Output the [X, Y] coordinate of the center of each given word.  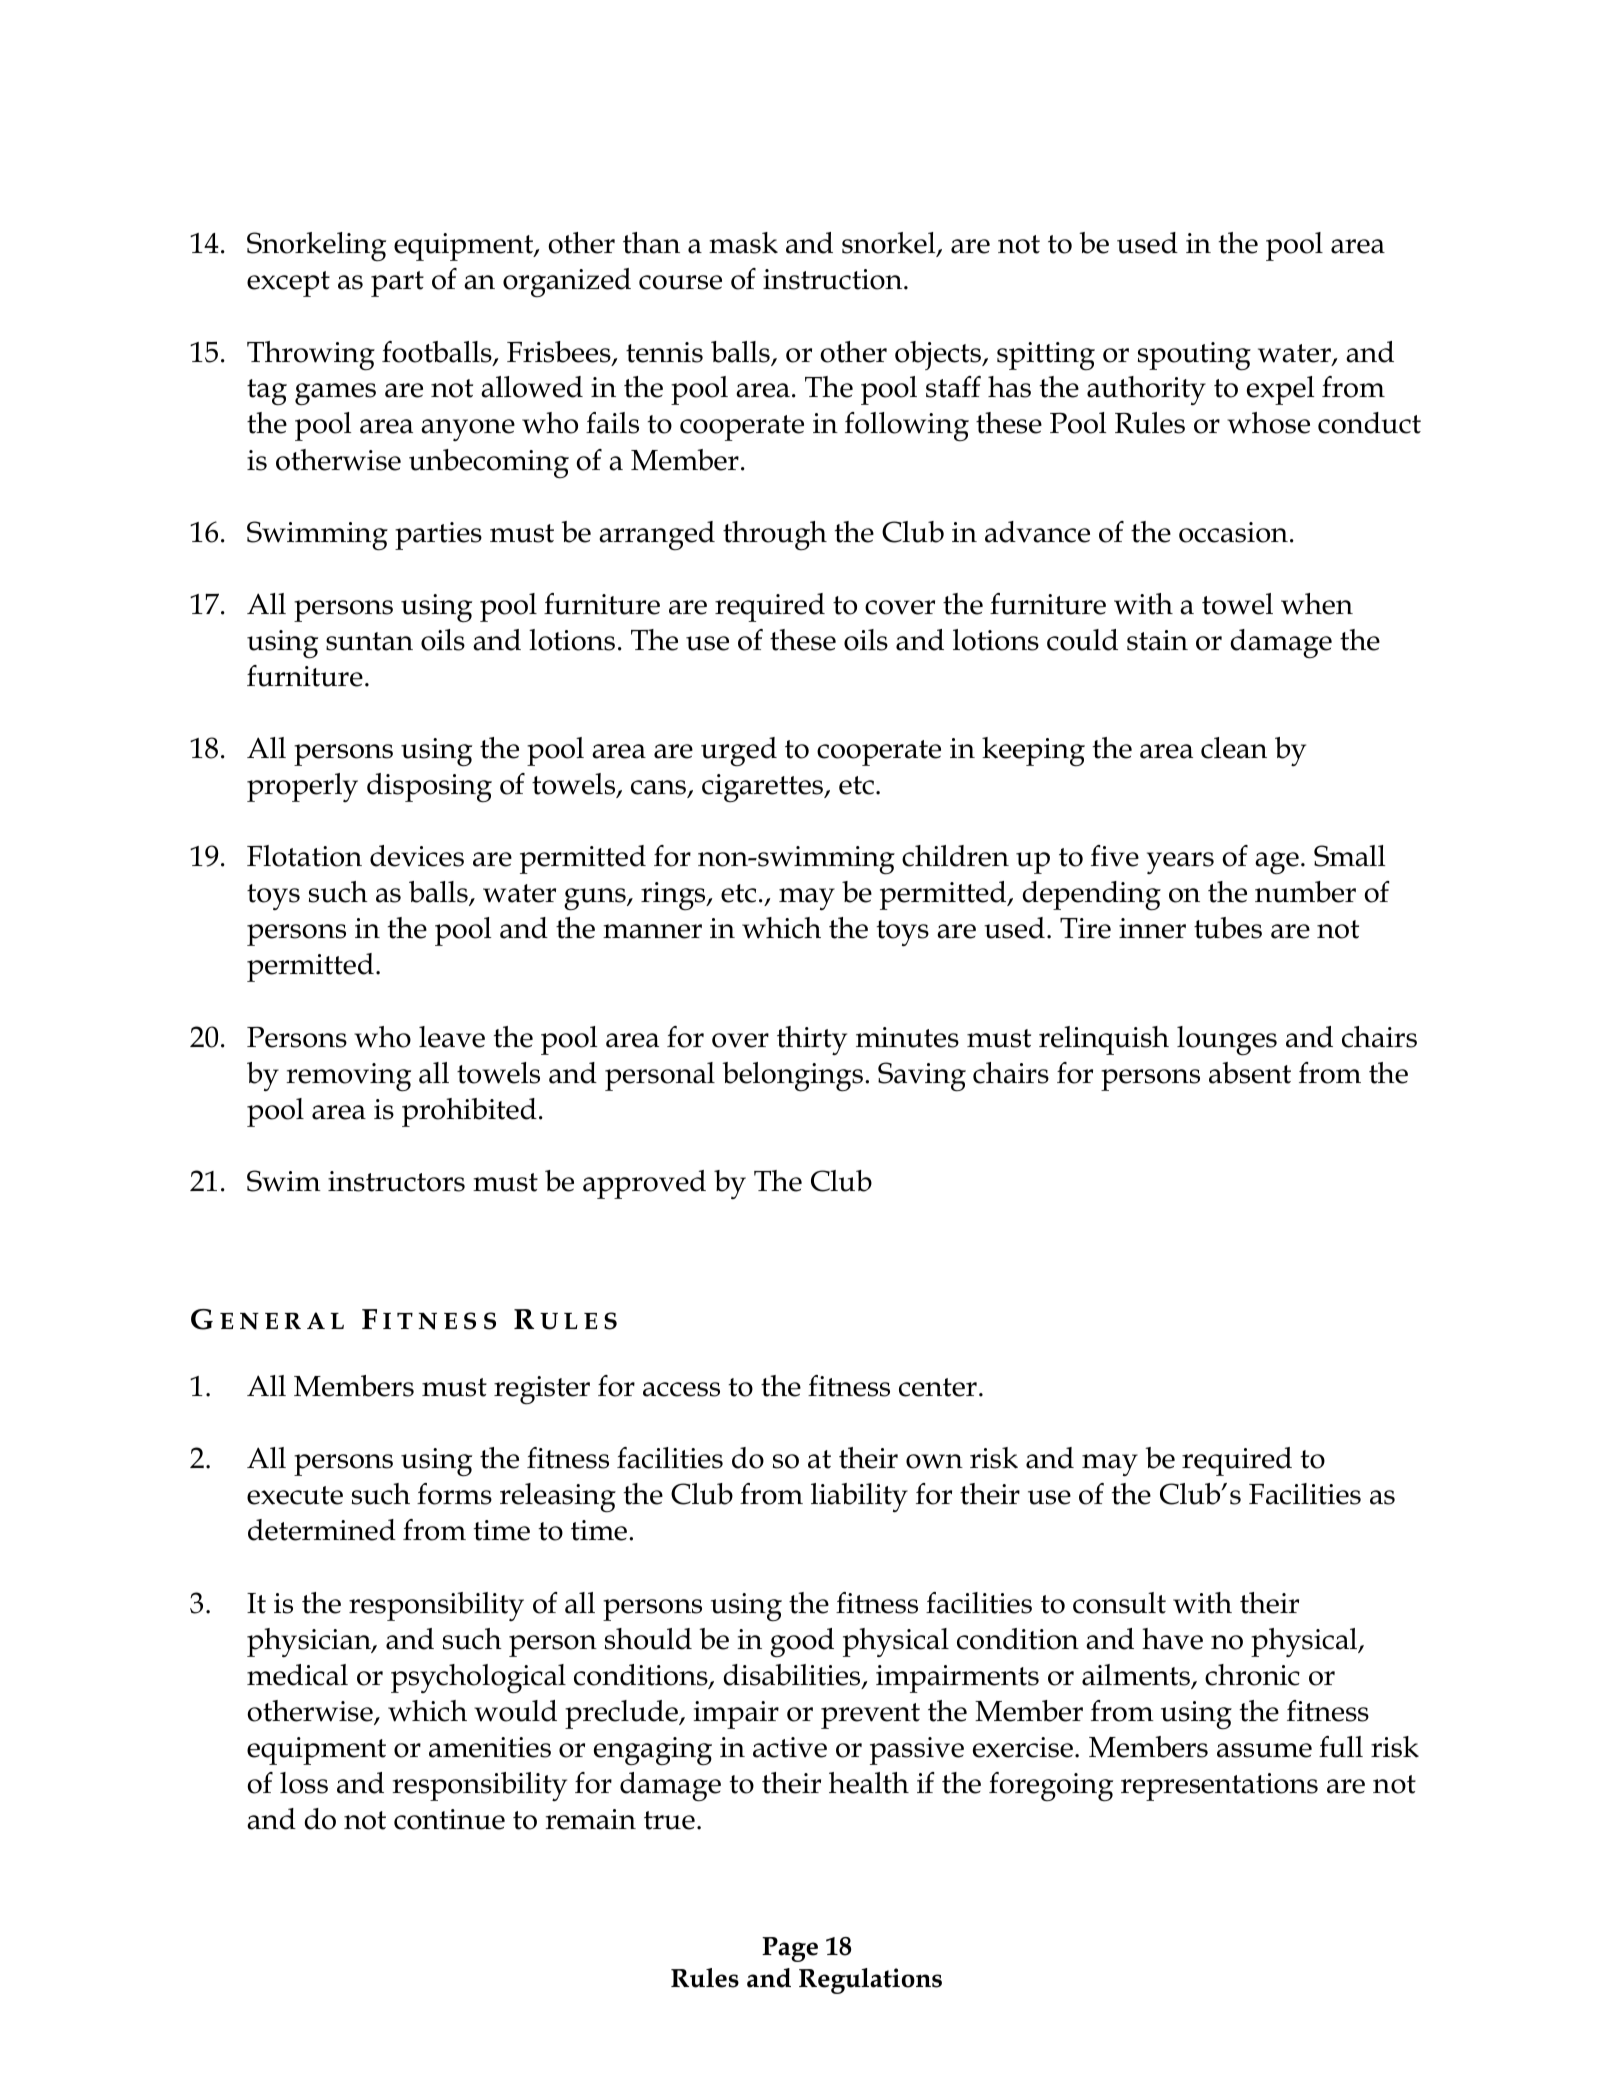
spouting [1194, 356]
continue [449, 1819]
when [1317, 604]
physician [310, 1642]
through [775, 536]
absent [1250, 1073]
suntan [369, 641]
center [938, 1387]
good [802, 1643]
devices [417, 856]
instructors [396, 1181]
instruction [834, 279]
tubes [1228, 928]
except [288, 284]
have [1172, 1639]
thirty [812, 1040]
